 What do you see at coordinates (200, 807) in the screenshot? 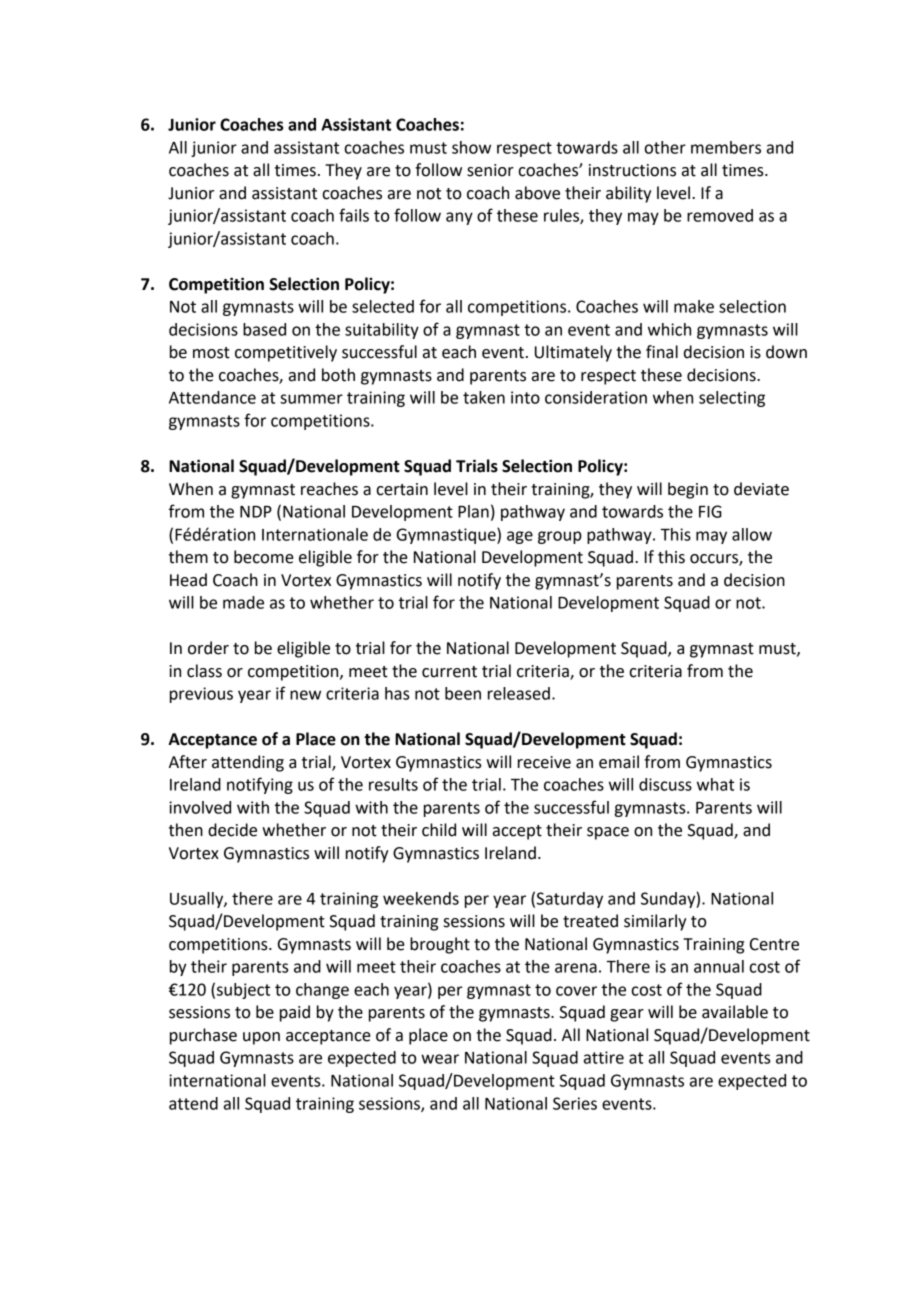
I see `involved` at bounding box center [200, 807].
